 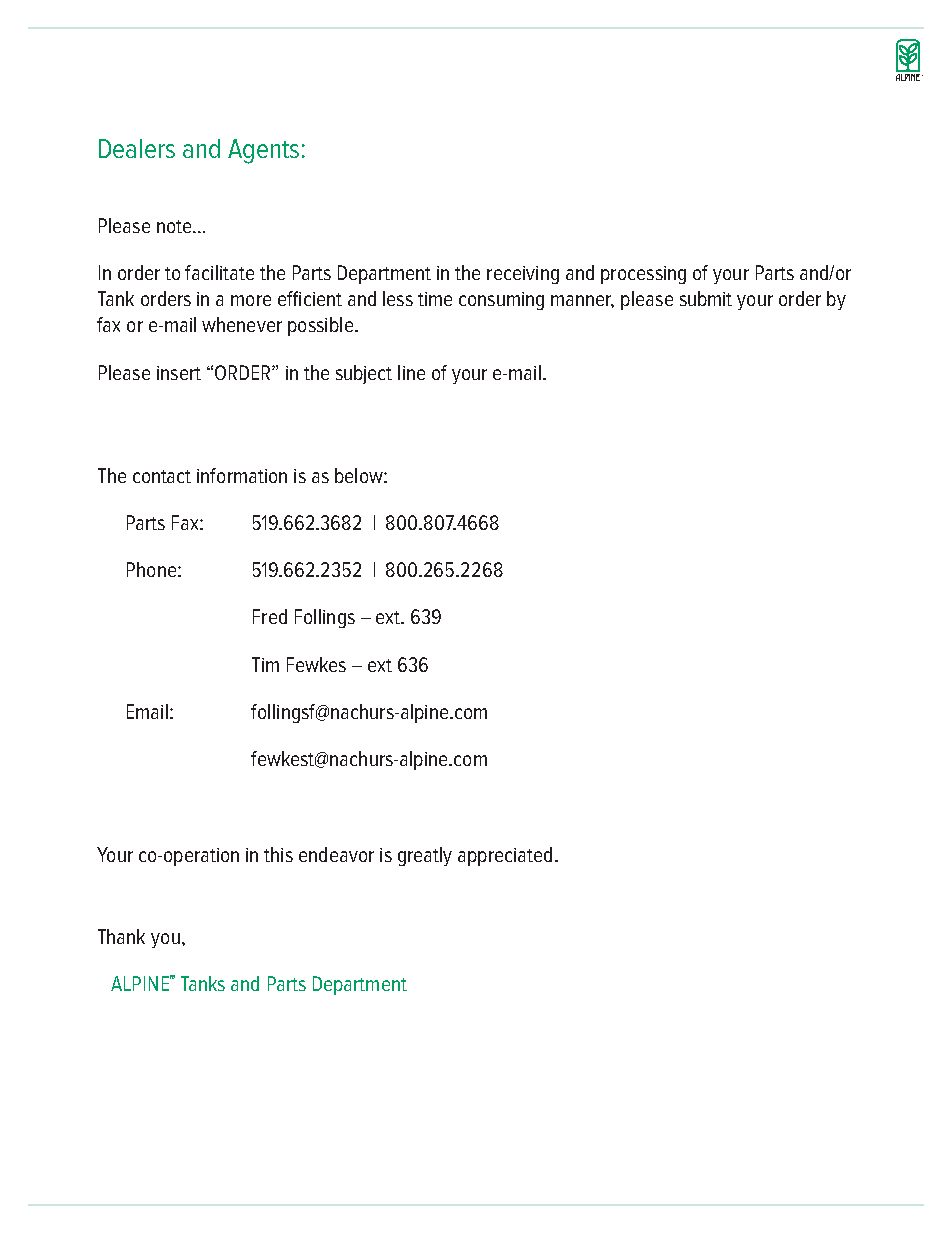 What do you see at coordinates (643, 275) in the document?
I see `processing` at bounding box center [643, 275].
